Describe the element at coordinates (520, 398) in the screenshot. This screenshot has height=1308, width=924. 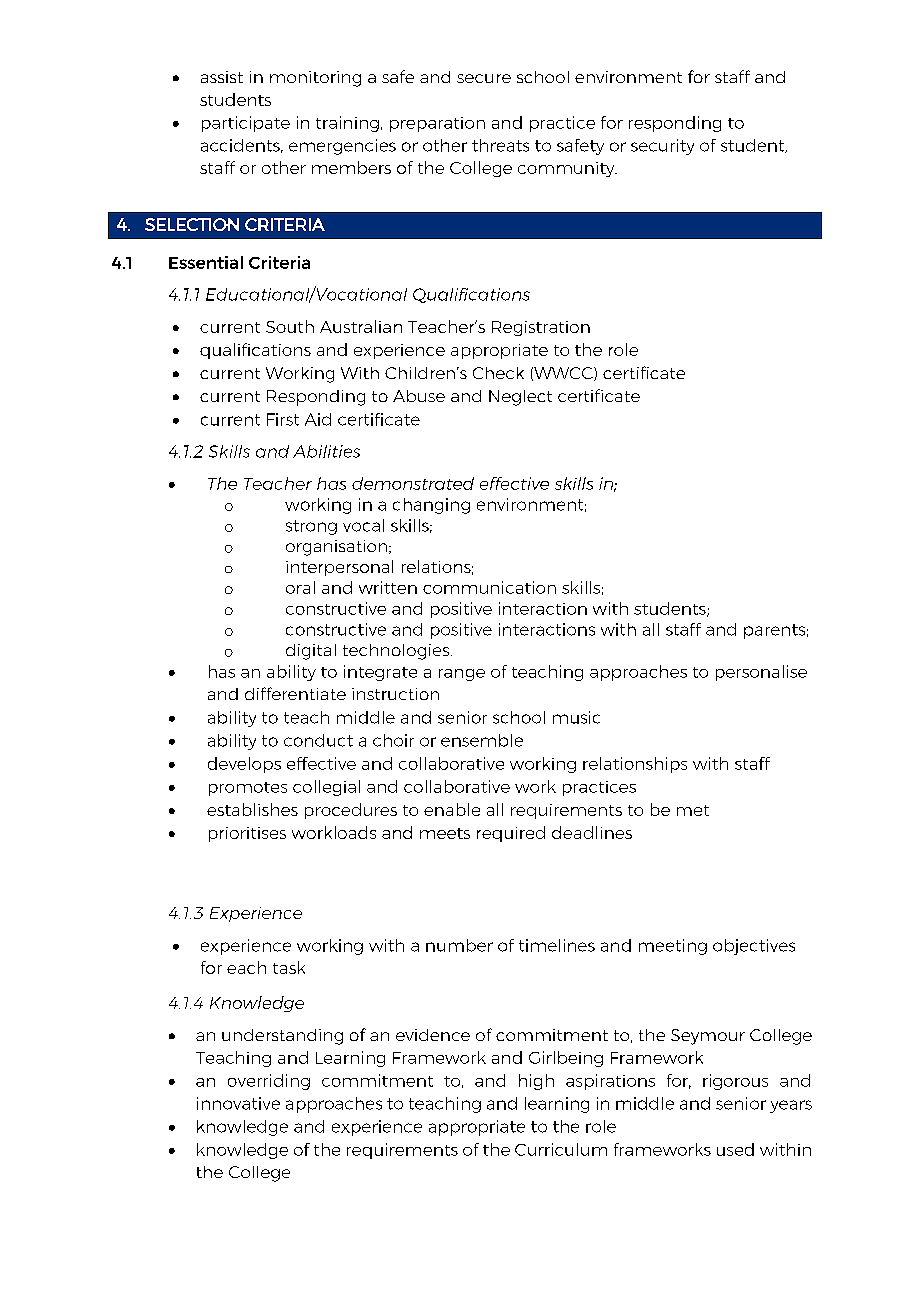
I see `Neglect` at that location.
